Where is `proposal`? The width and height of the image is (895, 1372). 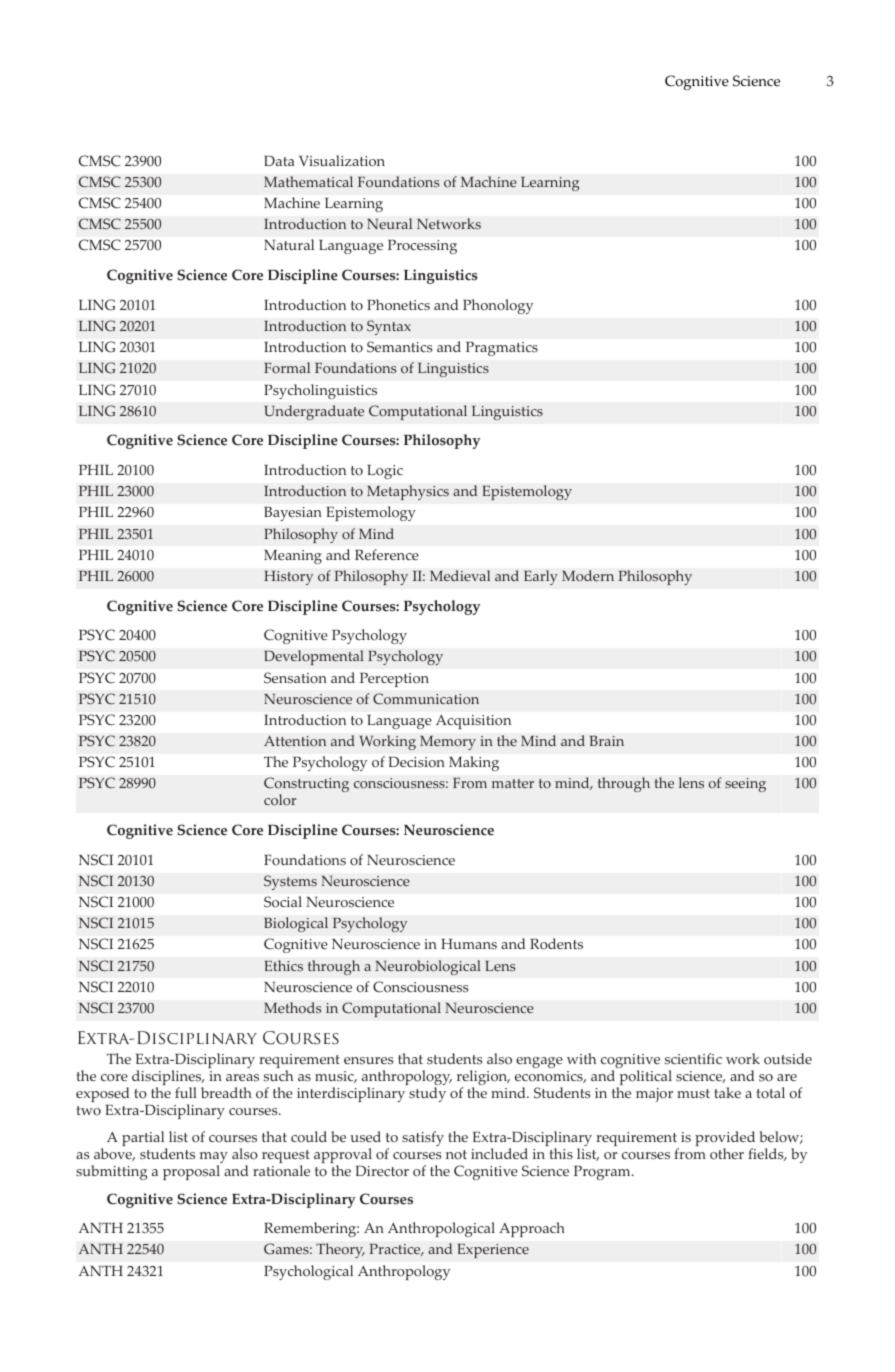
proposal is located at coordinates (191, 1172).
